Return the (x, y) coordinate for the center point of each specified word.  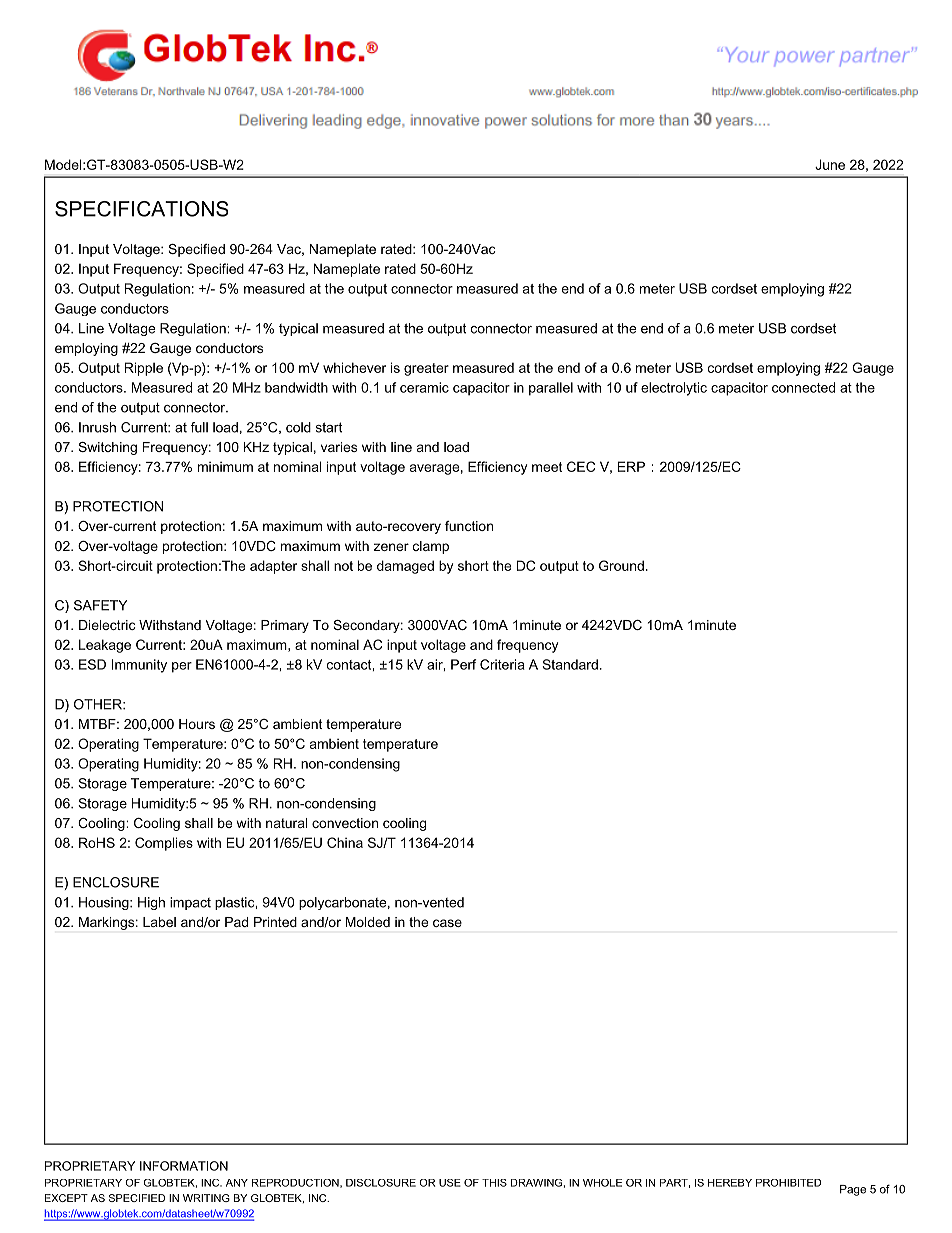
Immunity (139, 666)
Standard (570, 664)
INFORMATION (184, 1166)
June (830, 164)
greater (426, 369)
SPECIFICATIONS (141, 209)
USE (450, 1183)
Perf (463, 664)
